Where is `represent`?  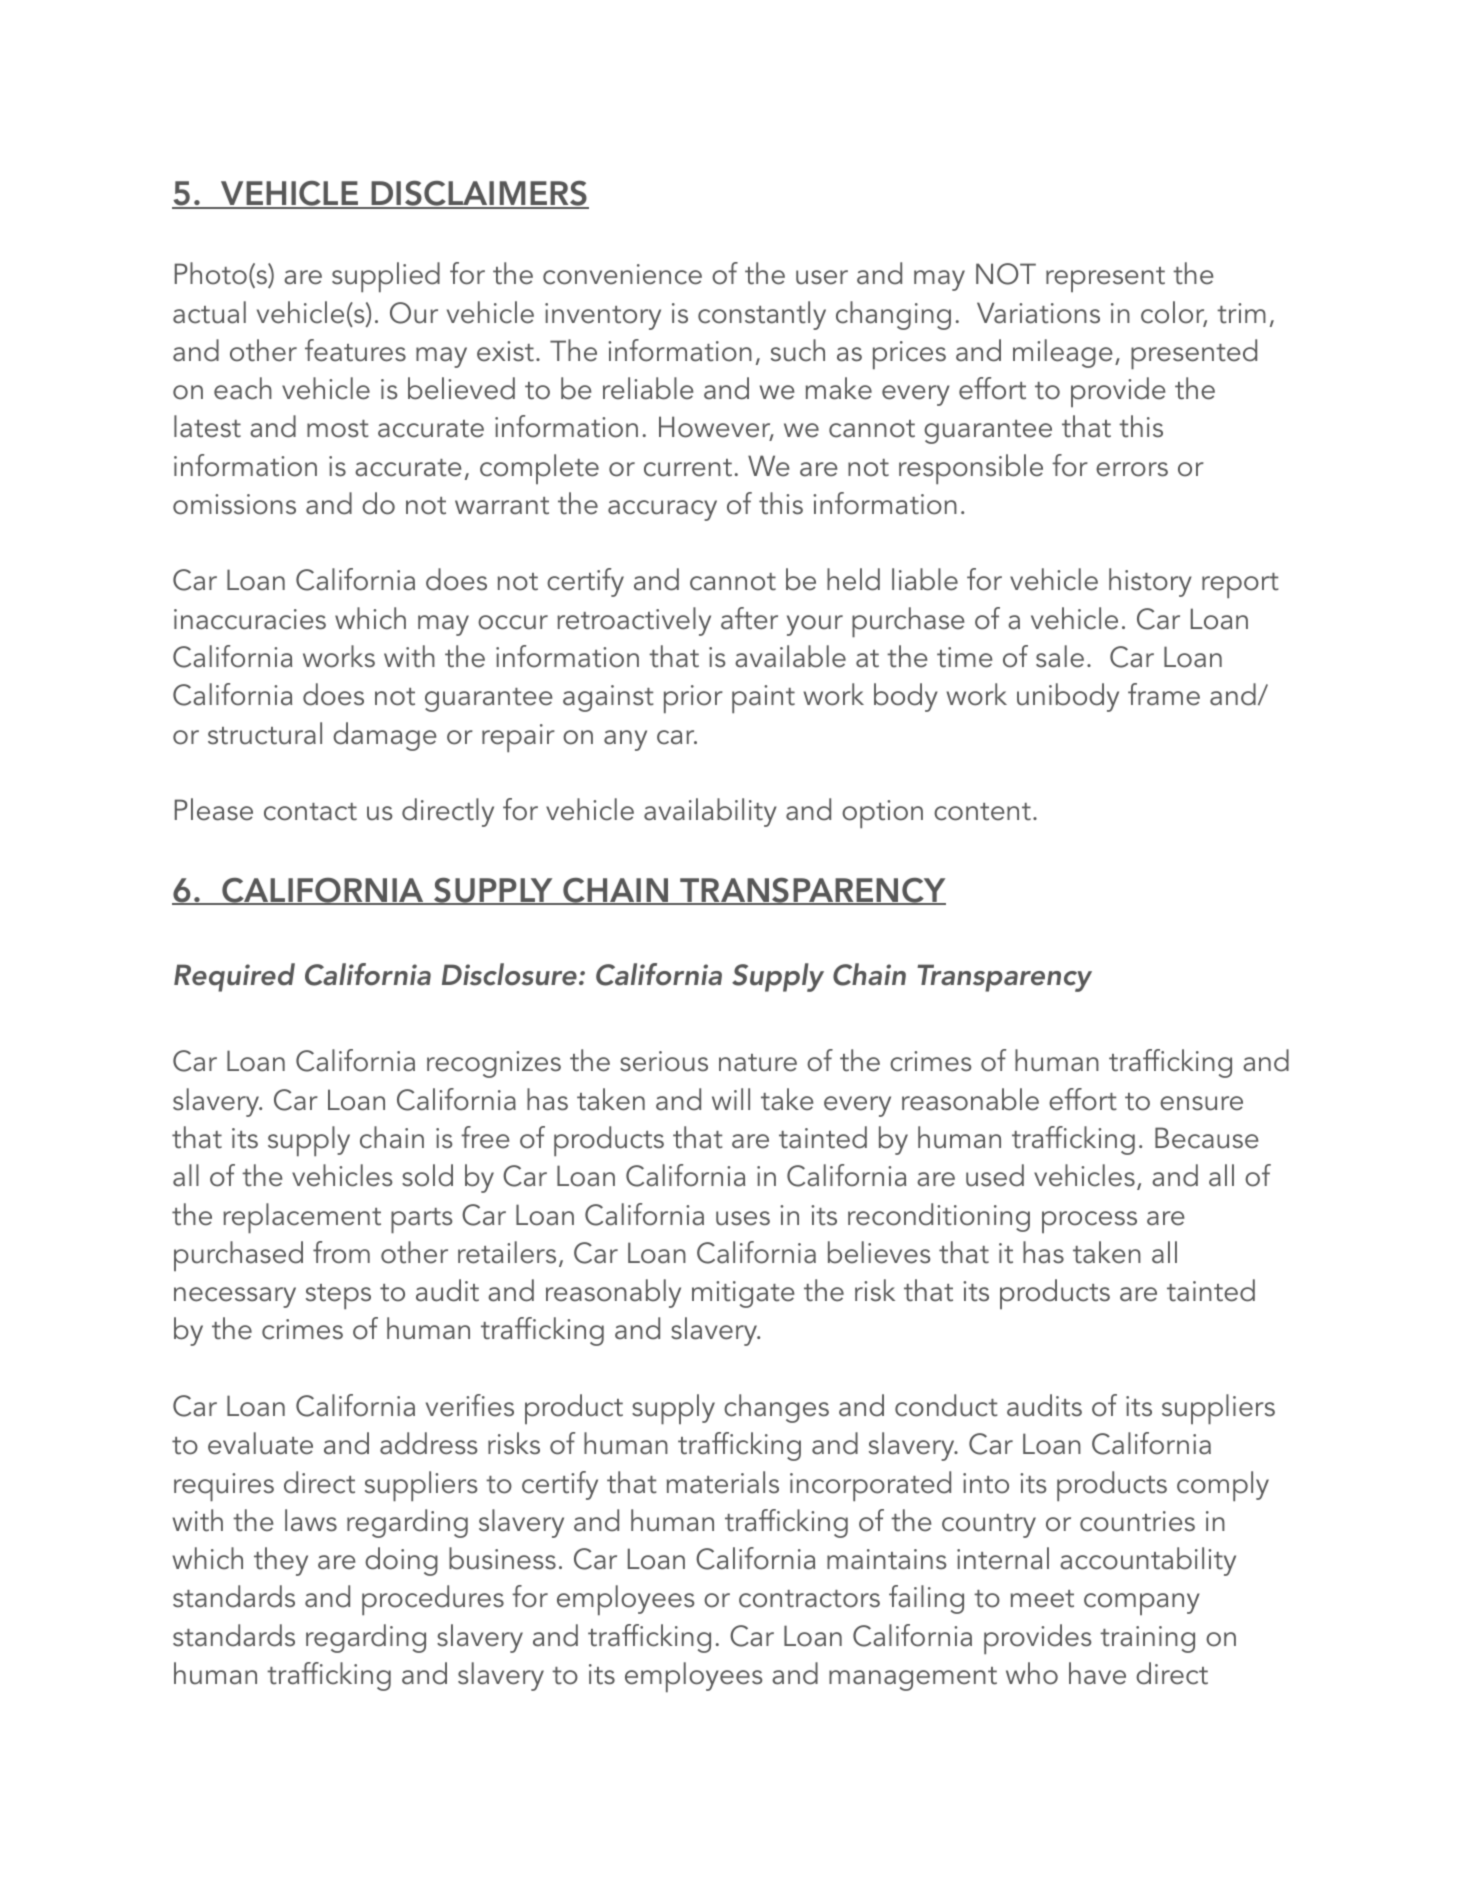
represent is located at coordinates (1105, 279).
